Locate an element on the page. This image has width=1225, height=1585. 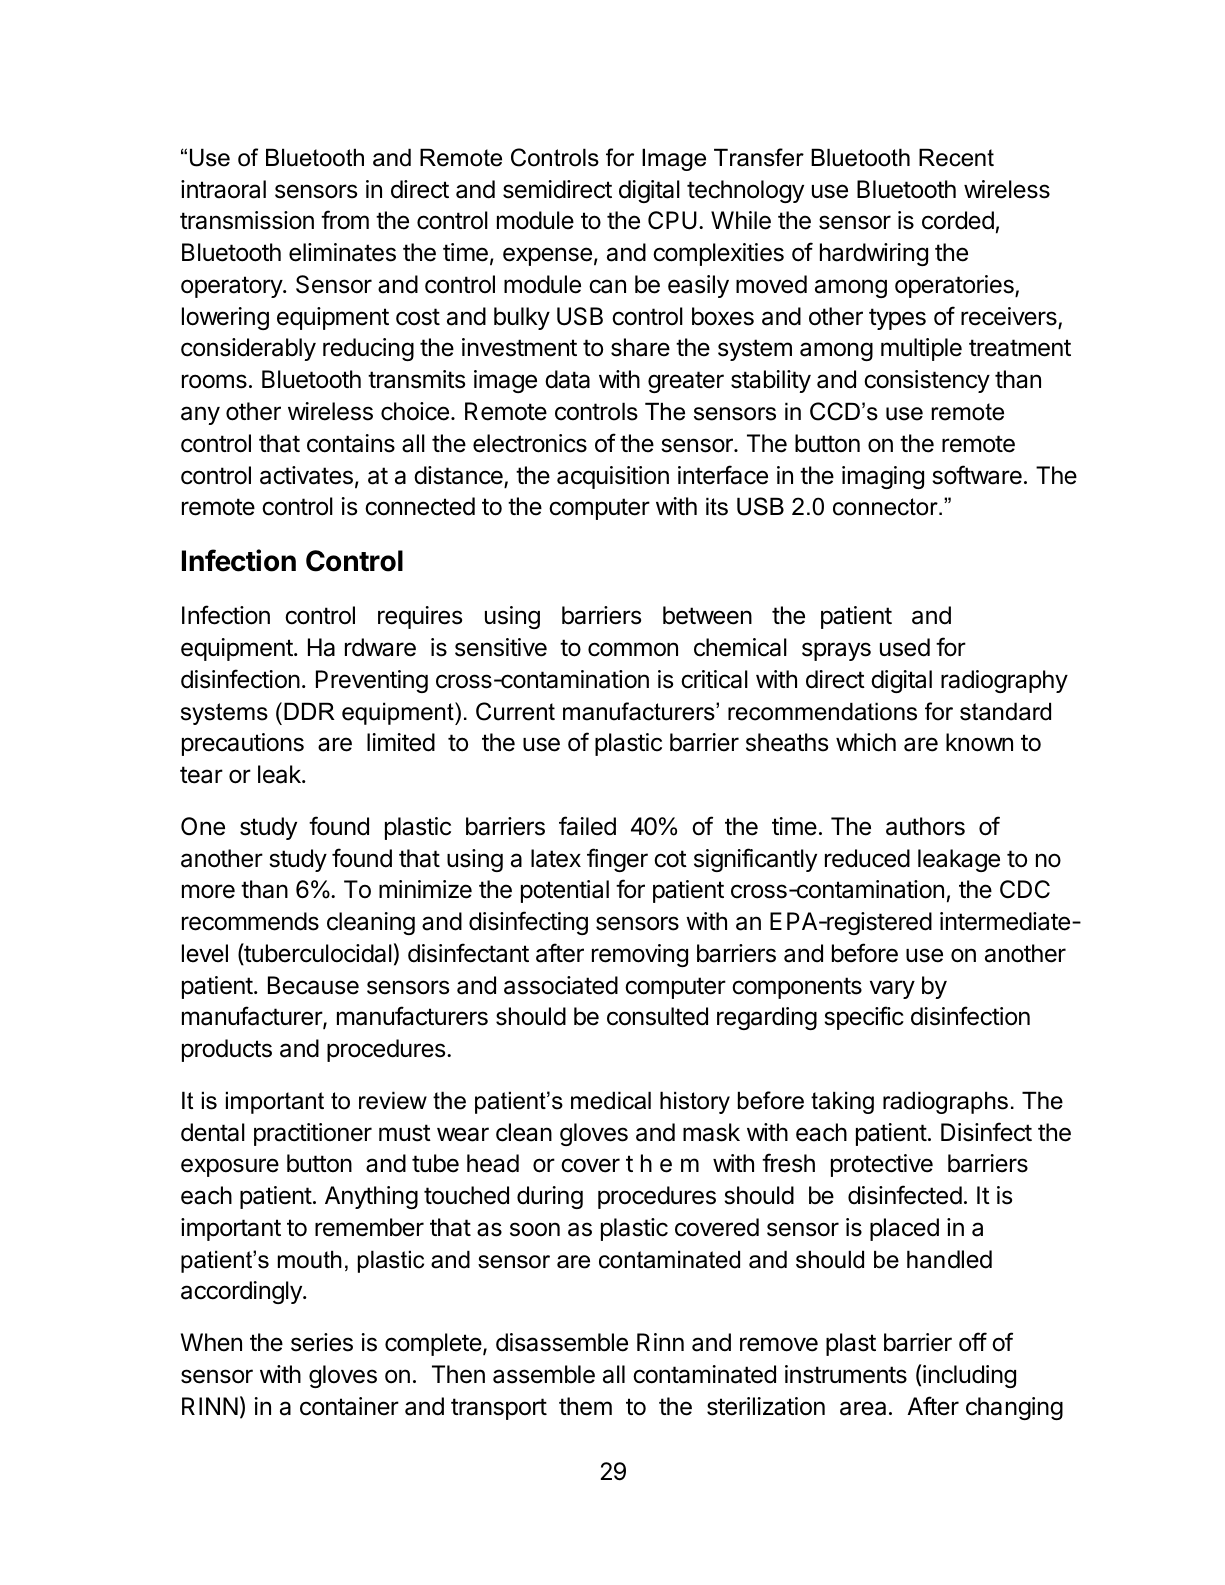
CPU is located at coordinates (672, 220).
